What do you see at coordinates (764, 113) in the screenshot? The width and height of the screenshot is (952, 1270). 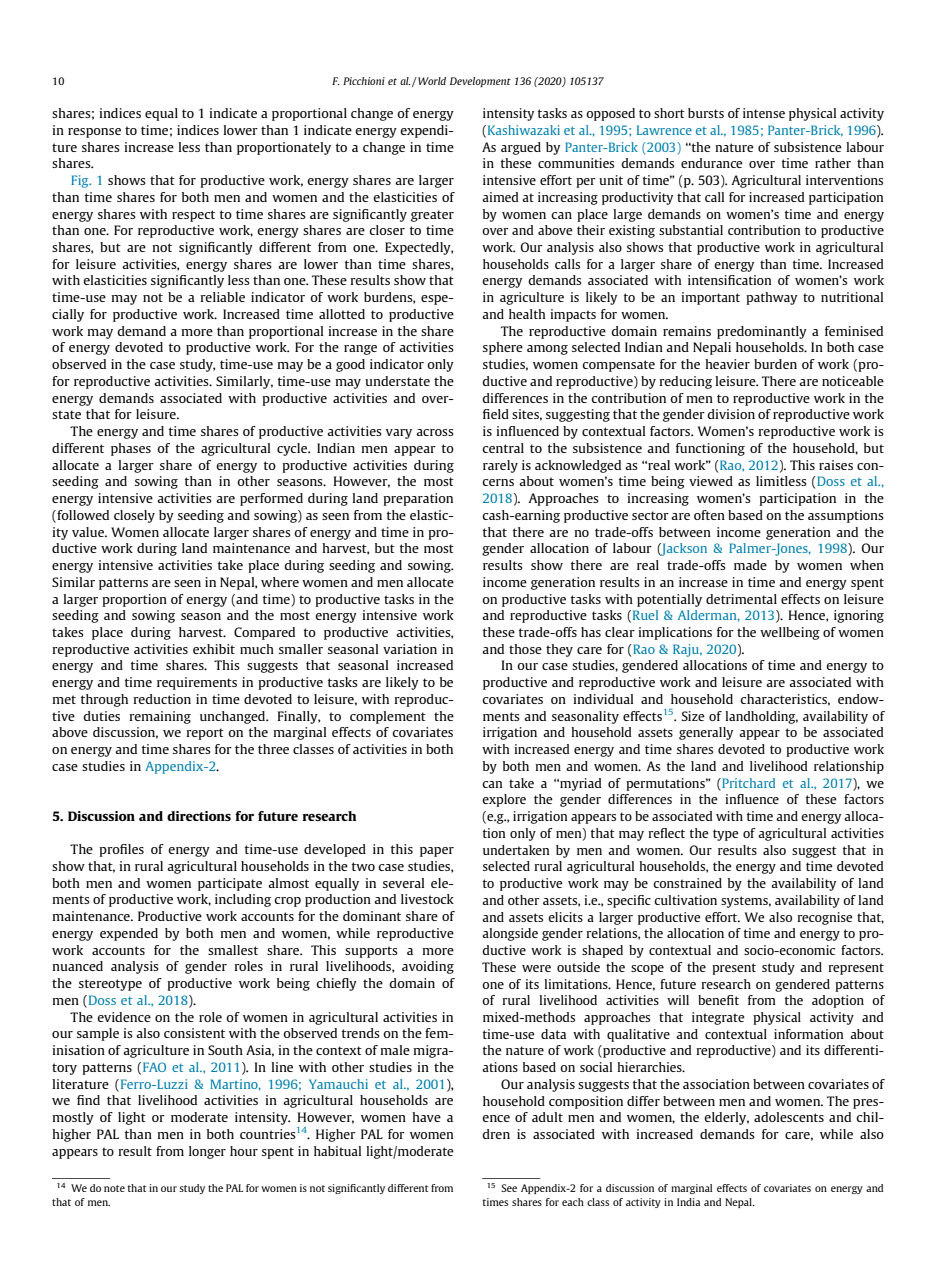 I see `intense` at bounding box center [764, 113].
